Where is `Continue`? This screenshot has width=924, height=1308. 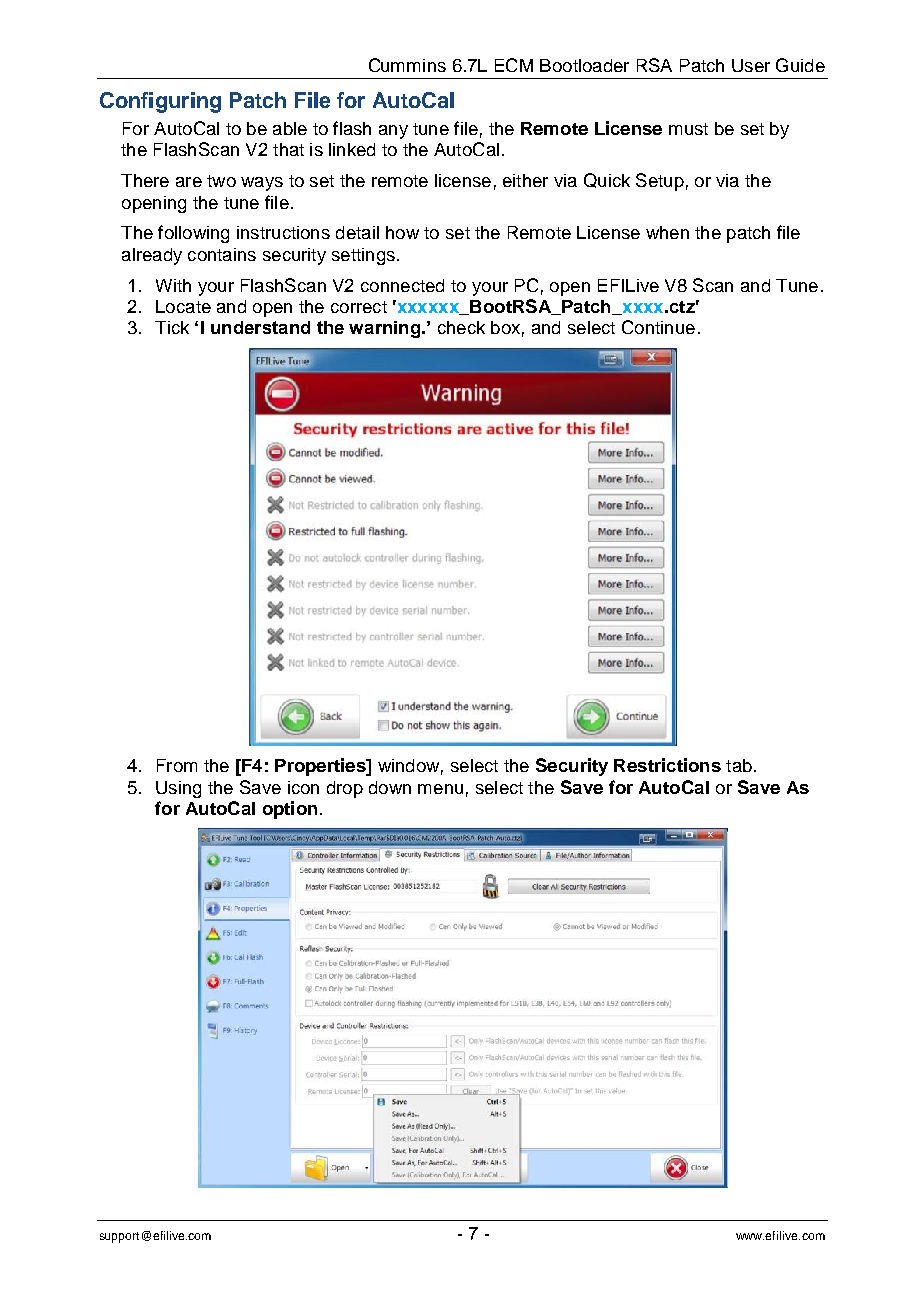
Continue is located at coordinates (658, 327).
